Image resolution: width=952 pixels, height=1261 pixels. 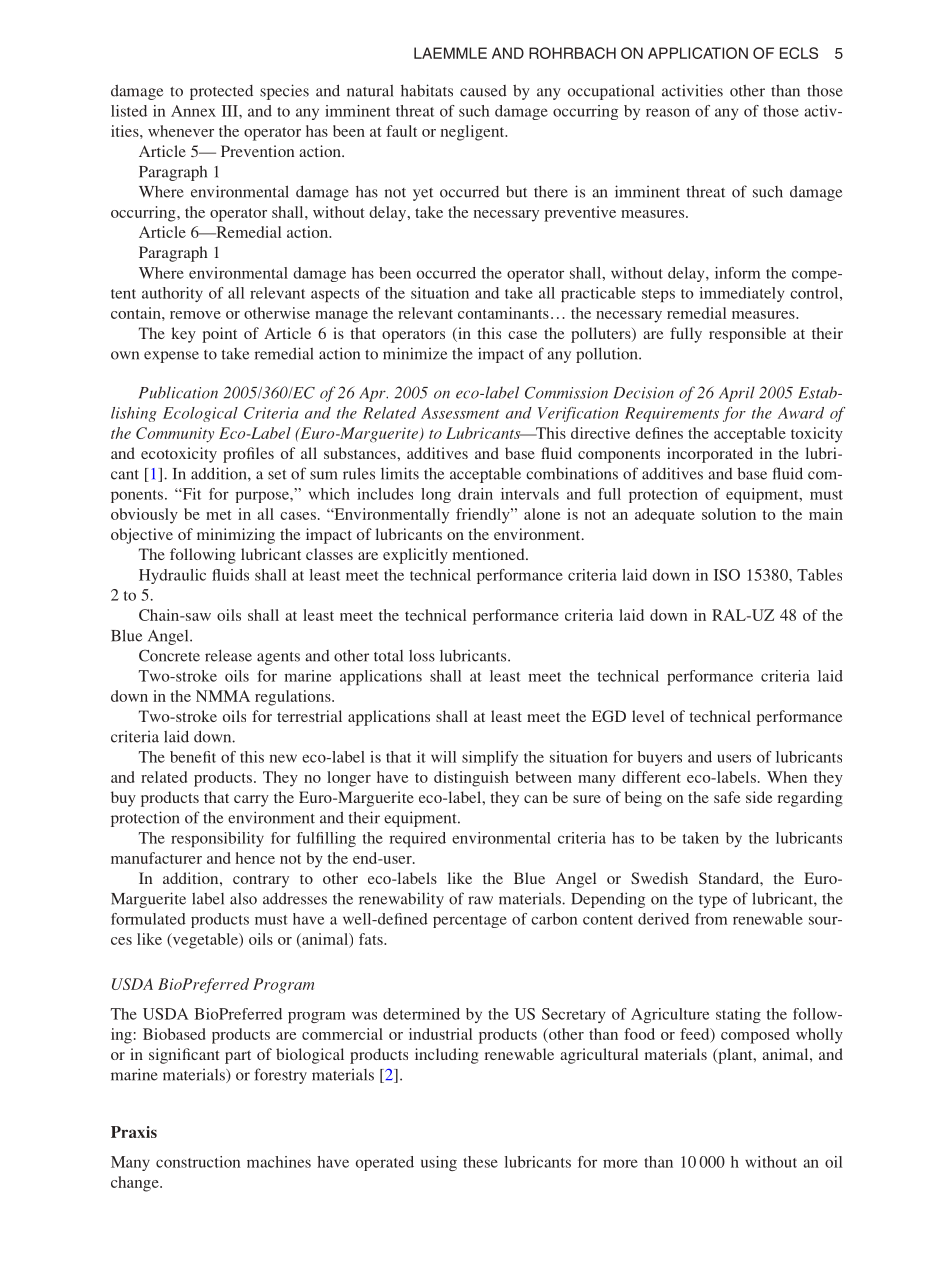 I want to click on construction, so click(x=198, y=1162).
